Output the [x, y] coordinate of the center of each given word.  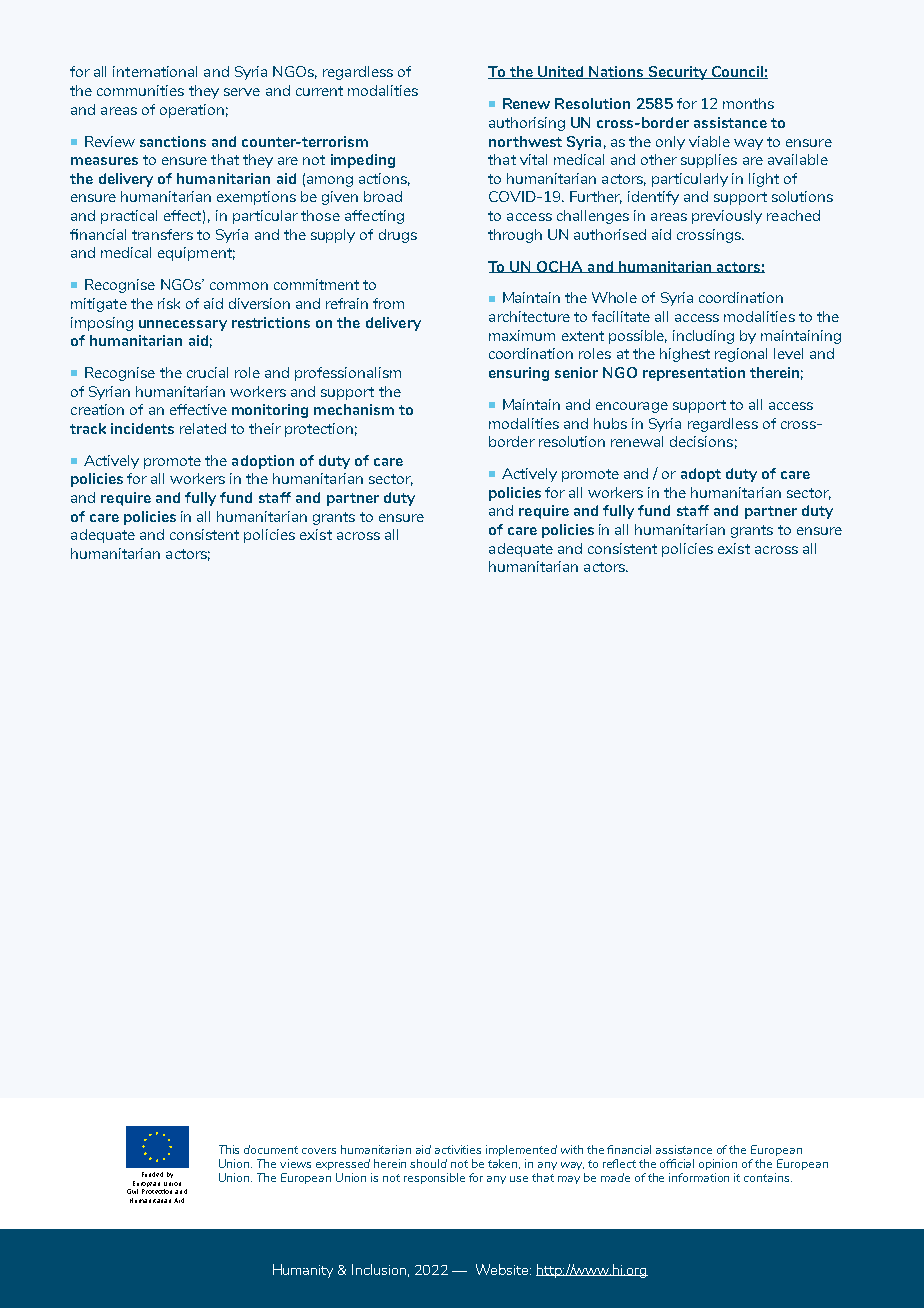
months [748, 103]
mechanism [354, 409]
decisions [701, 441]
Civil [132, 1191]
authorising [527, 124]
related [203, 428]
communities [140, 90]
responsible [434, 1178]
